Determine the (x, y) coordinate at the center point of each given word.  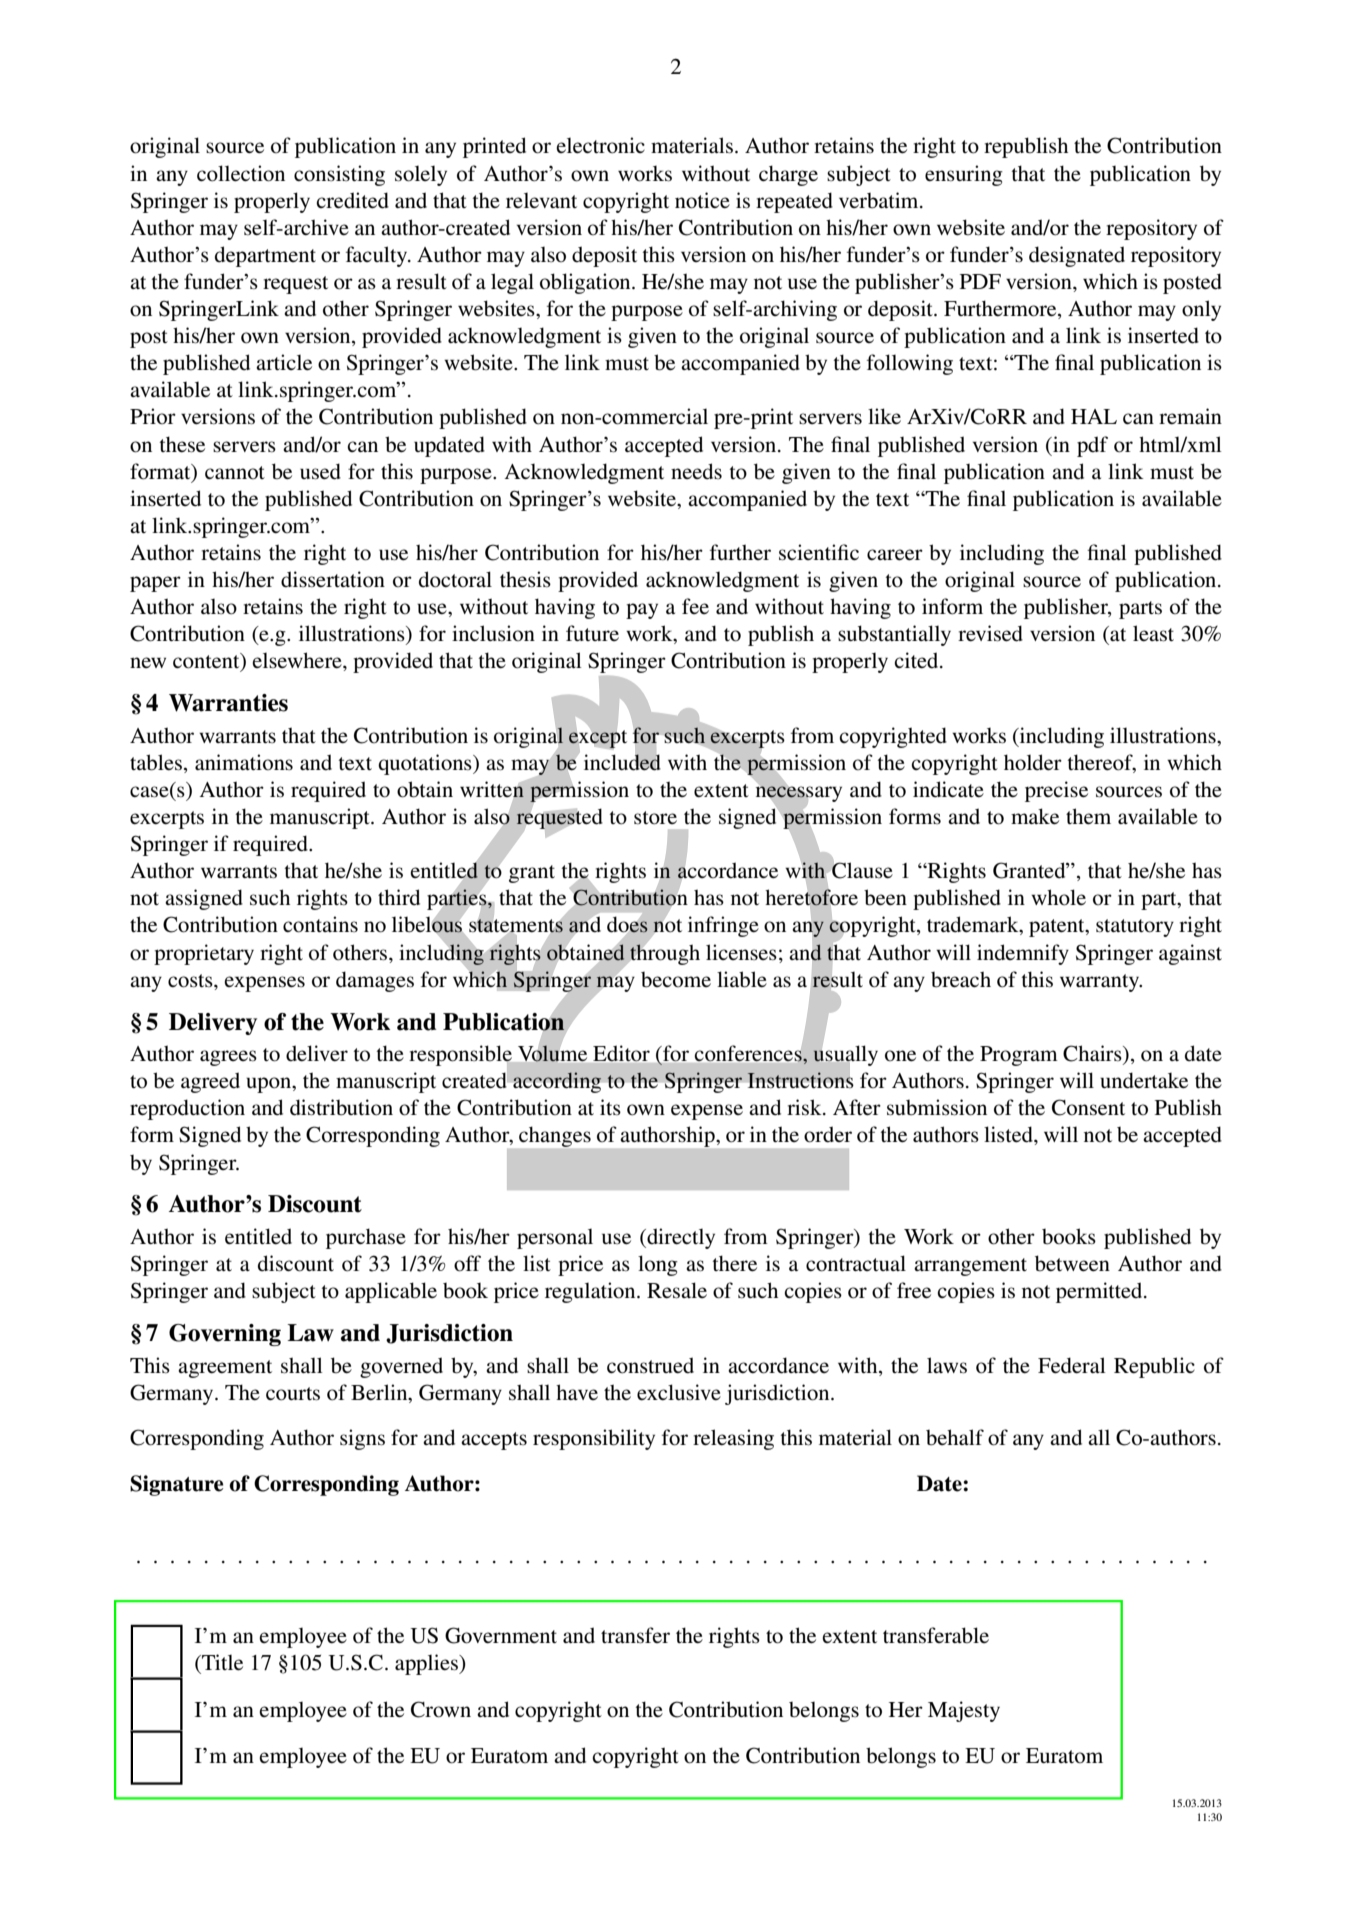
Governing (225, 1335)
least (1153, 633)
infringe (723, 926)
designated (1077, 256)
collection (241, 173)
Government (501, 1635)
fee (695, 606)
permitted (1100, 1292)
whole (1058, 897)
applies (427, 1664)
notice (702, 200)
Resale (677, 1290)
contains (320, 924)
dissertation (333, 579)
